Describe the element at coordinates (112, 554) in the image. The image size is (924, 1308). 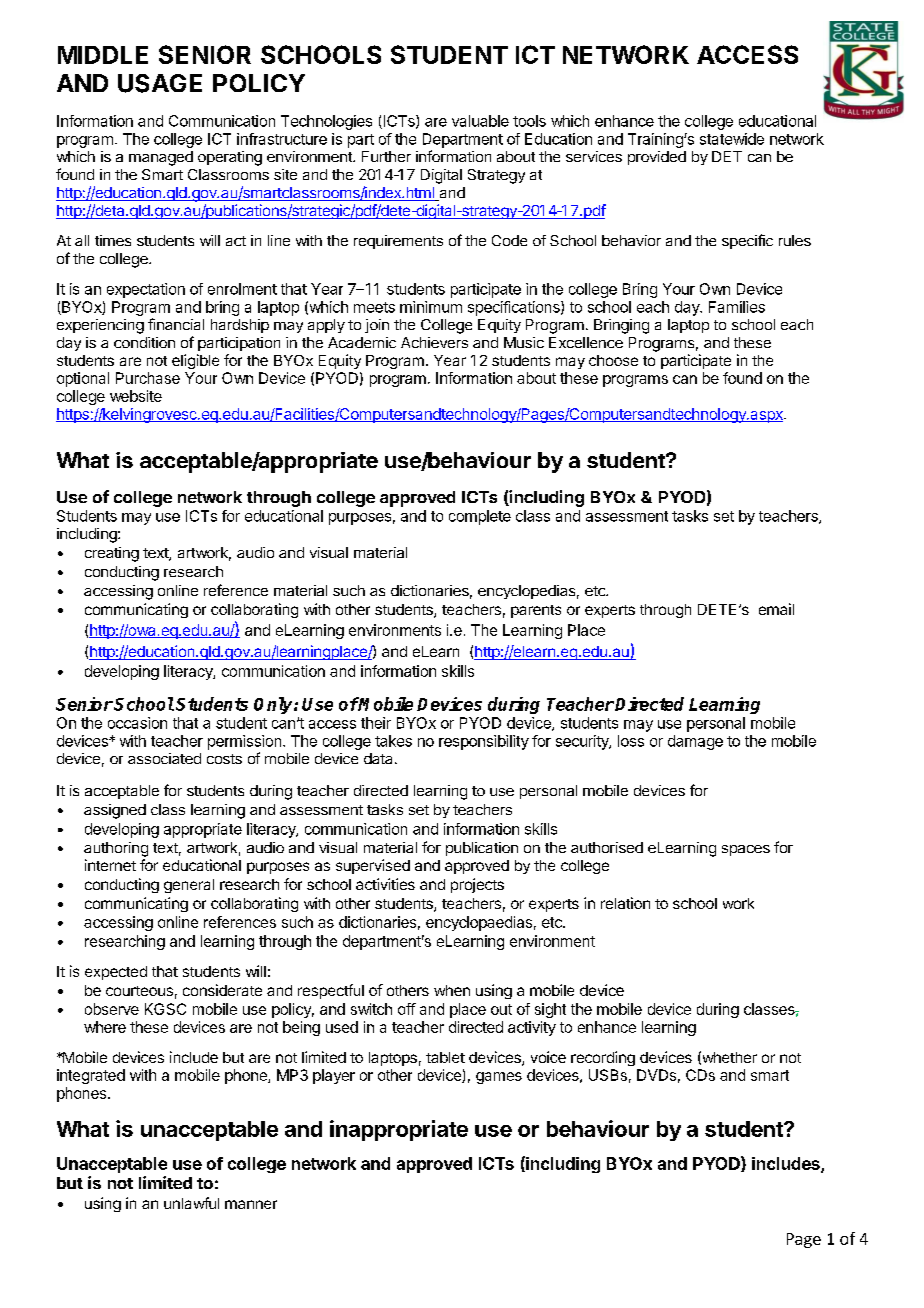
I see `creating` at that location.
